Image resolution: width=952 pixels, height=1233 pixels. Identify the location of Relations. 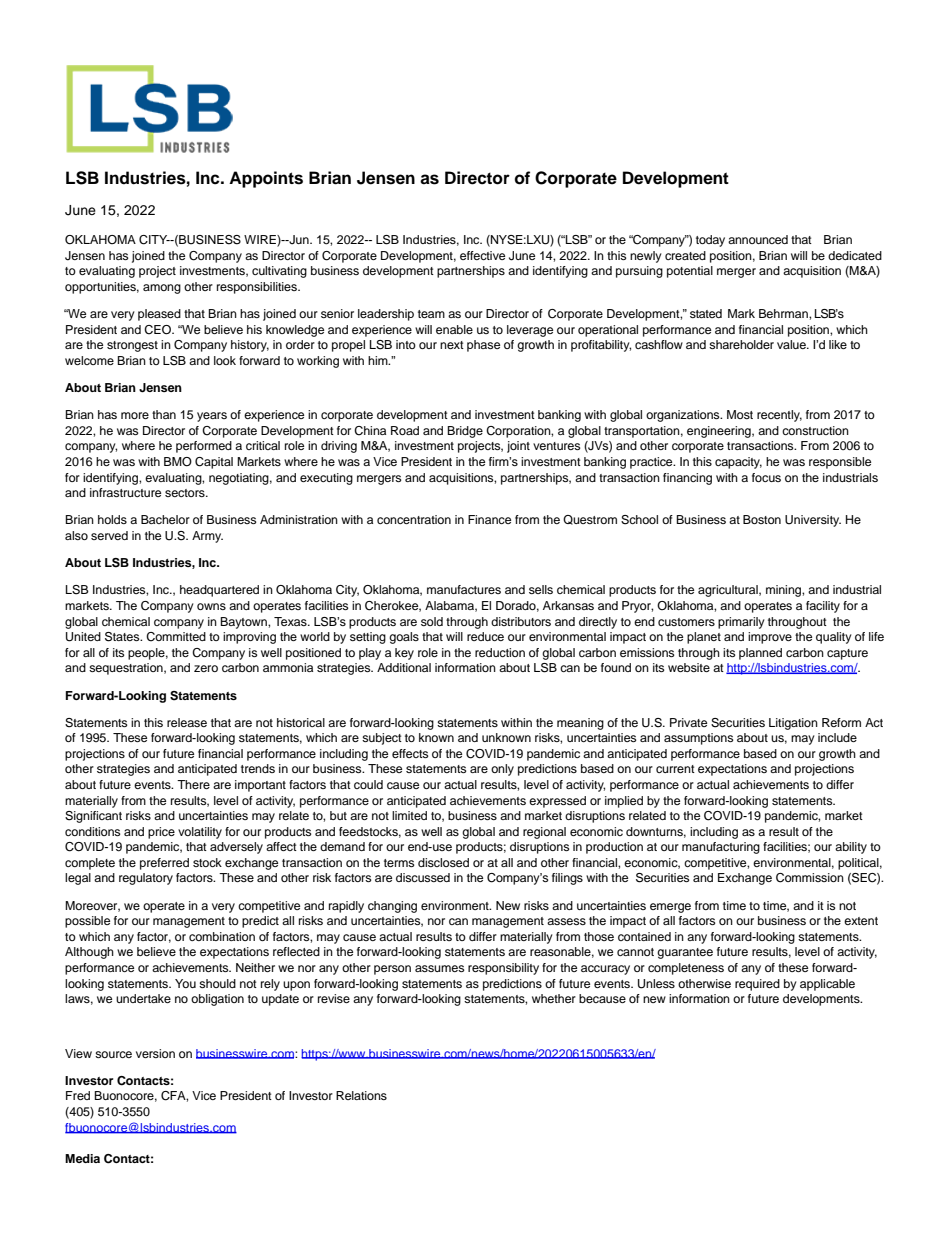
(361, 1095).
